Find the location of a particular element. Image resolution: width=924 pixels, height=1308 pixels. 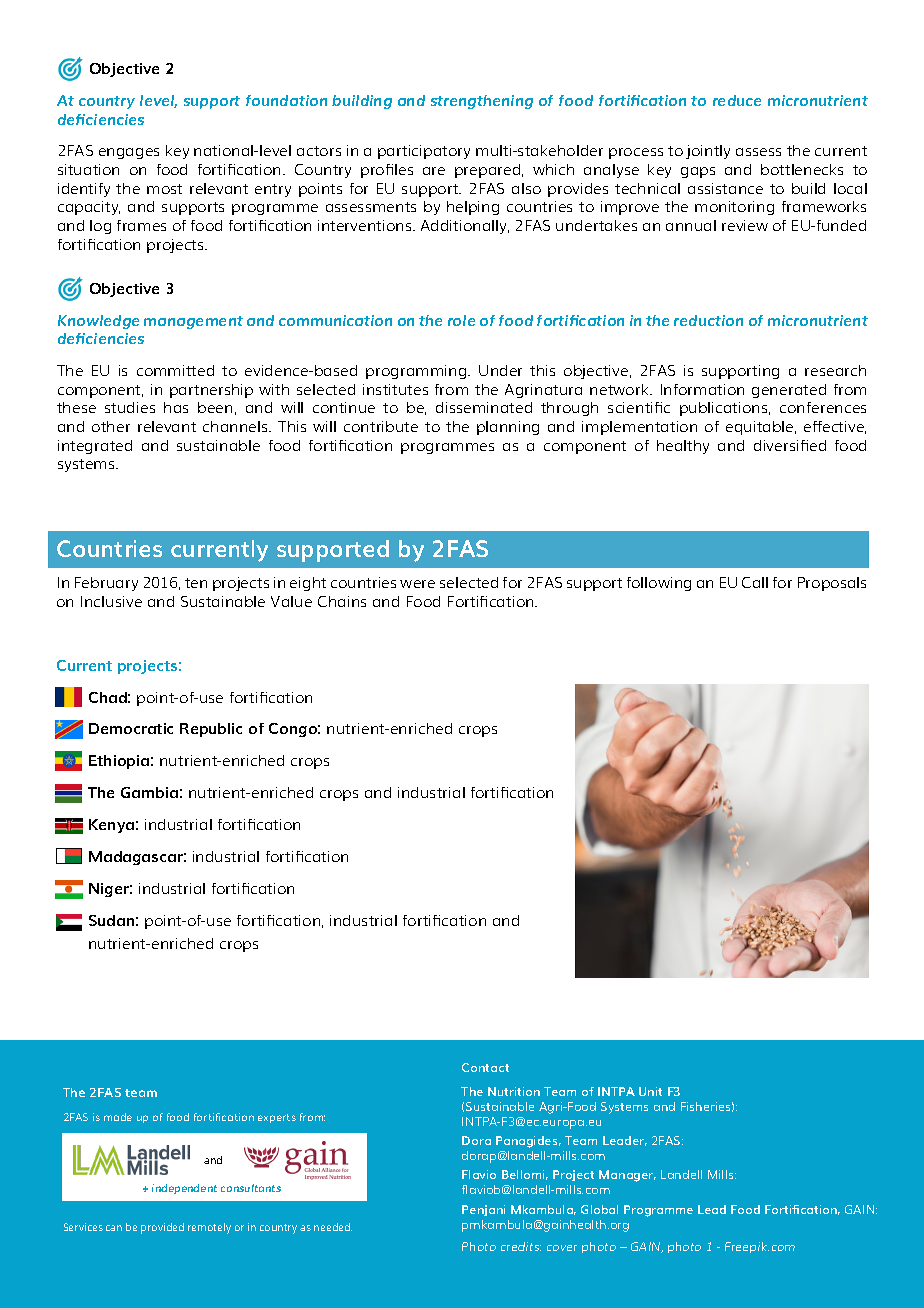

reduce is located at coordinates (737, 100).
